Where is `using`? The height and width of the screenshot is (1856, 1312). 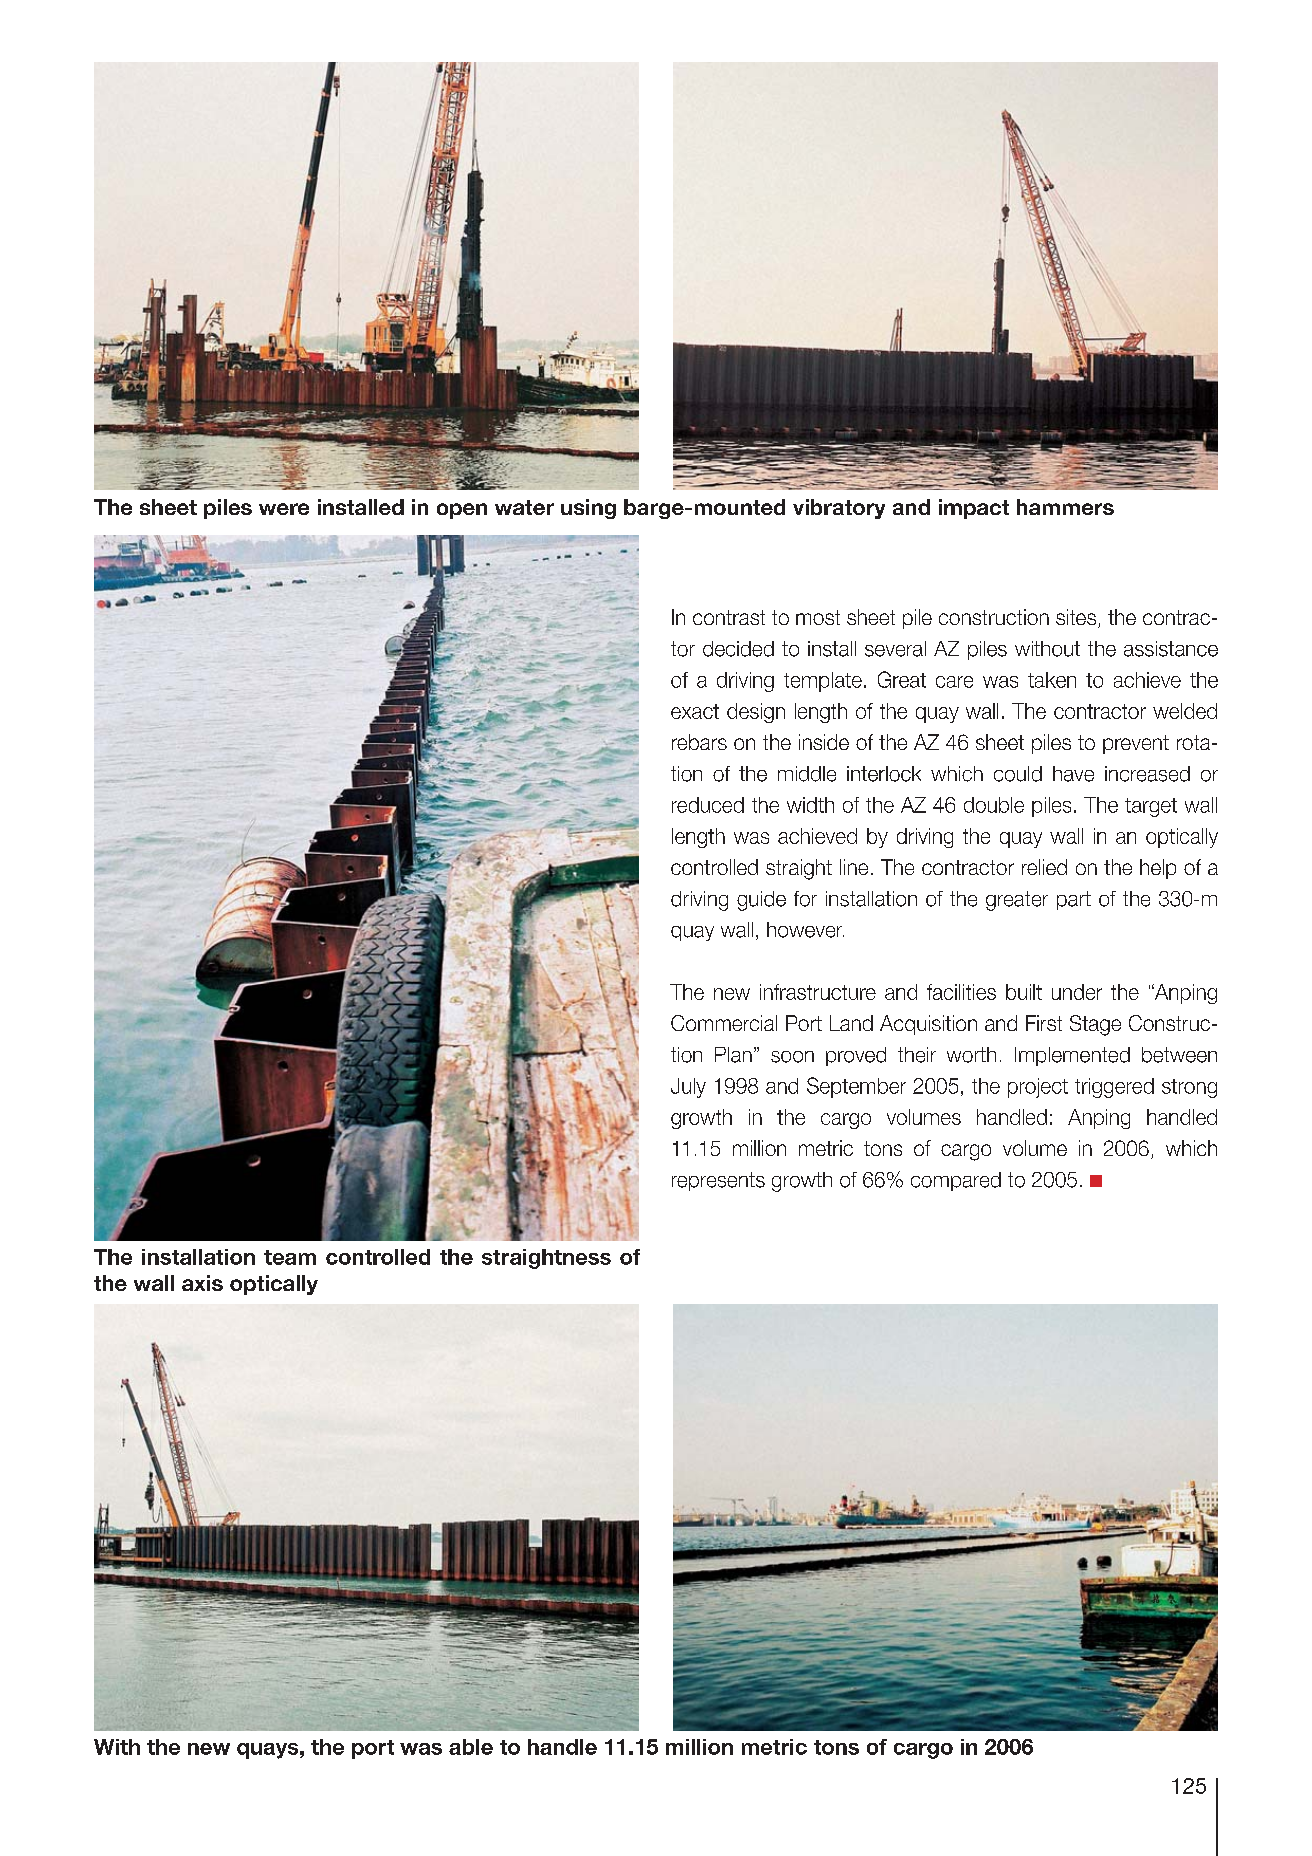
using is located at coordinates (588, 509).
